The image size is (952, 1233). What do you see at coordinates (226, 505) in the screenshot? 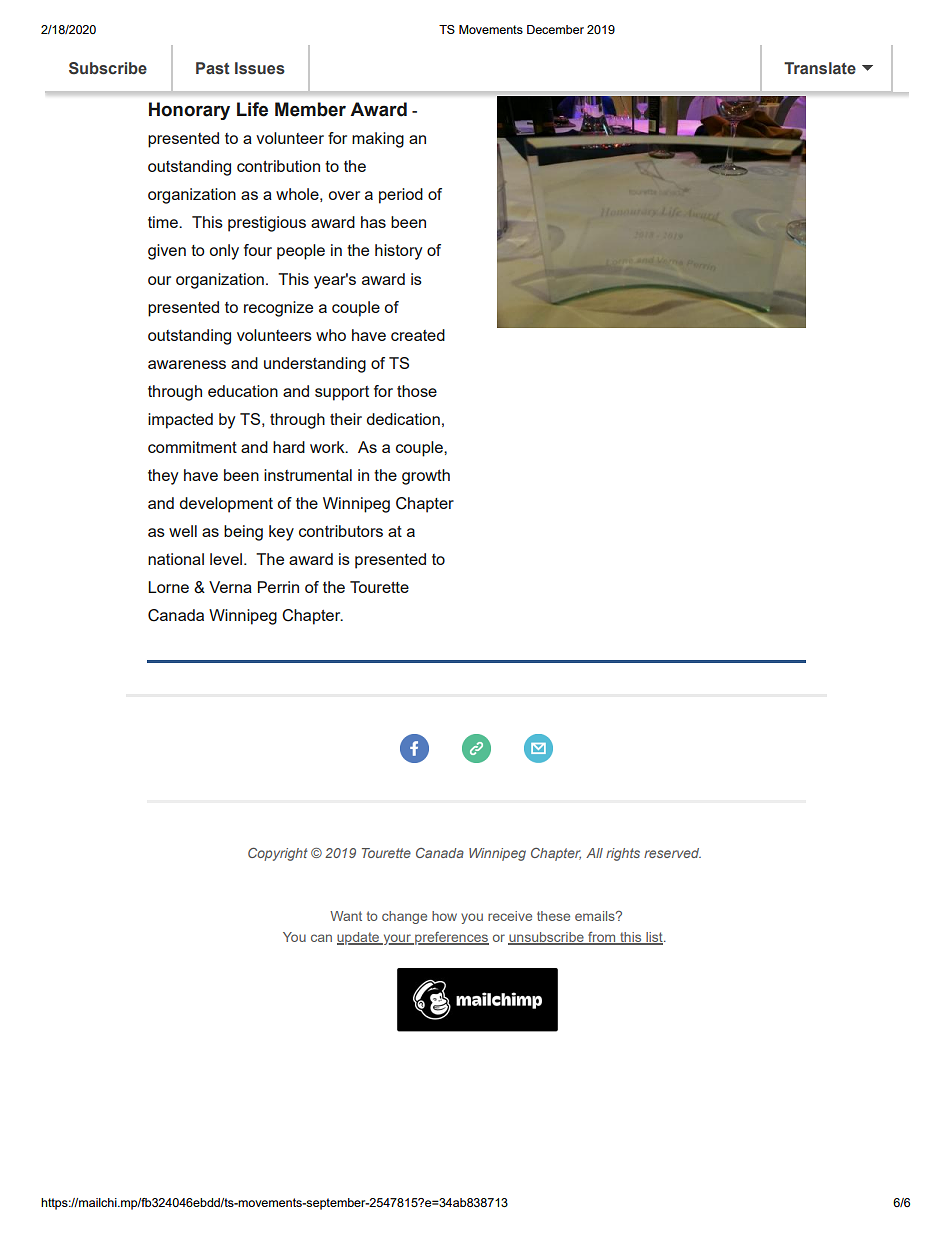
I see `development` at bounding box center [226, 505].
